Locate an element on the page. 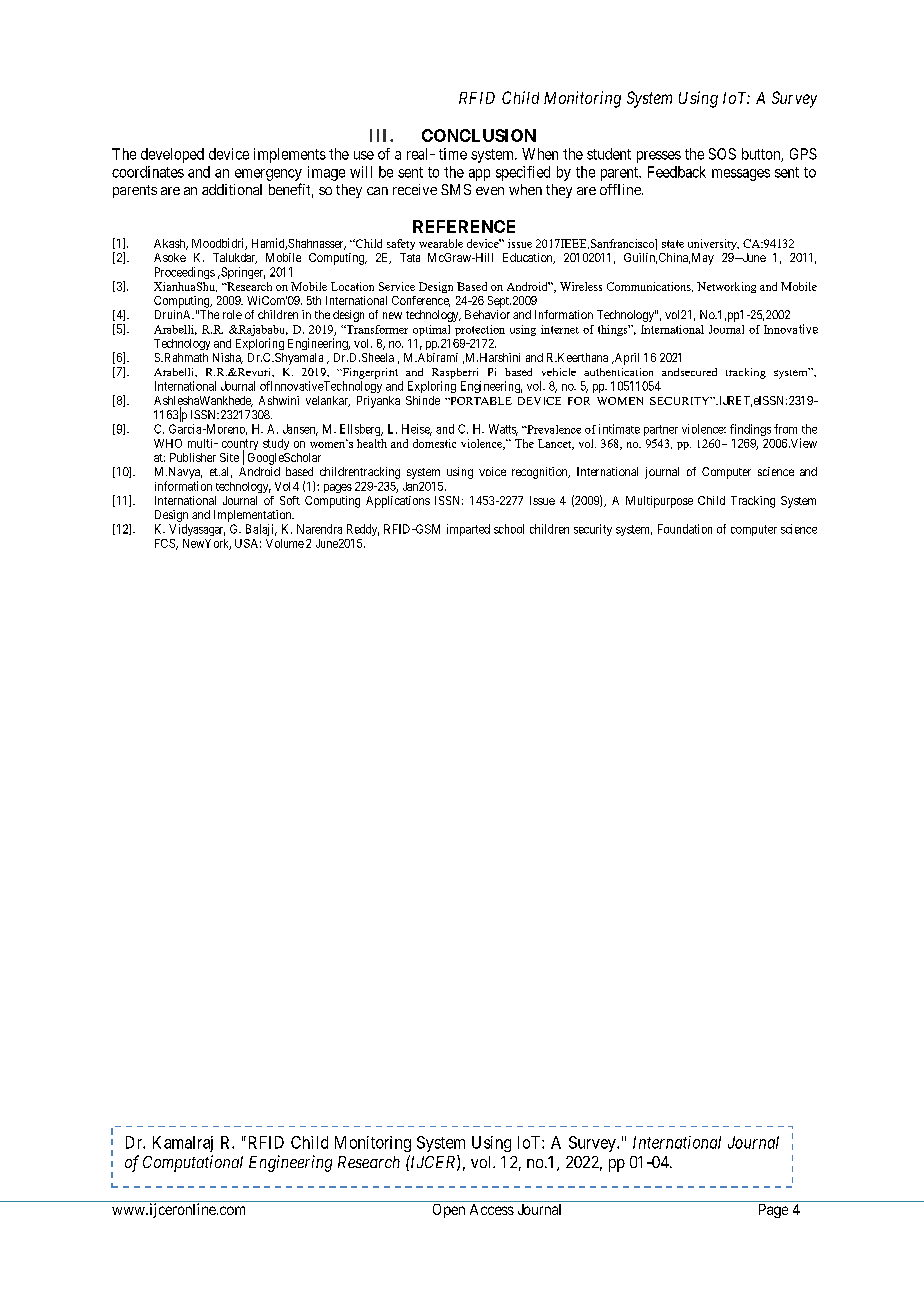 This page has height=1307, width=924. even is located at coordinates (490, 191).
